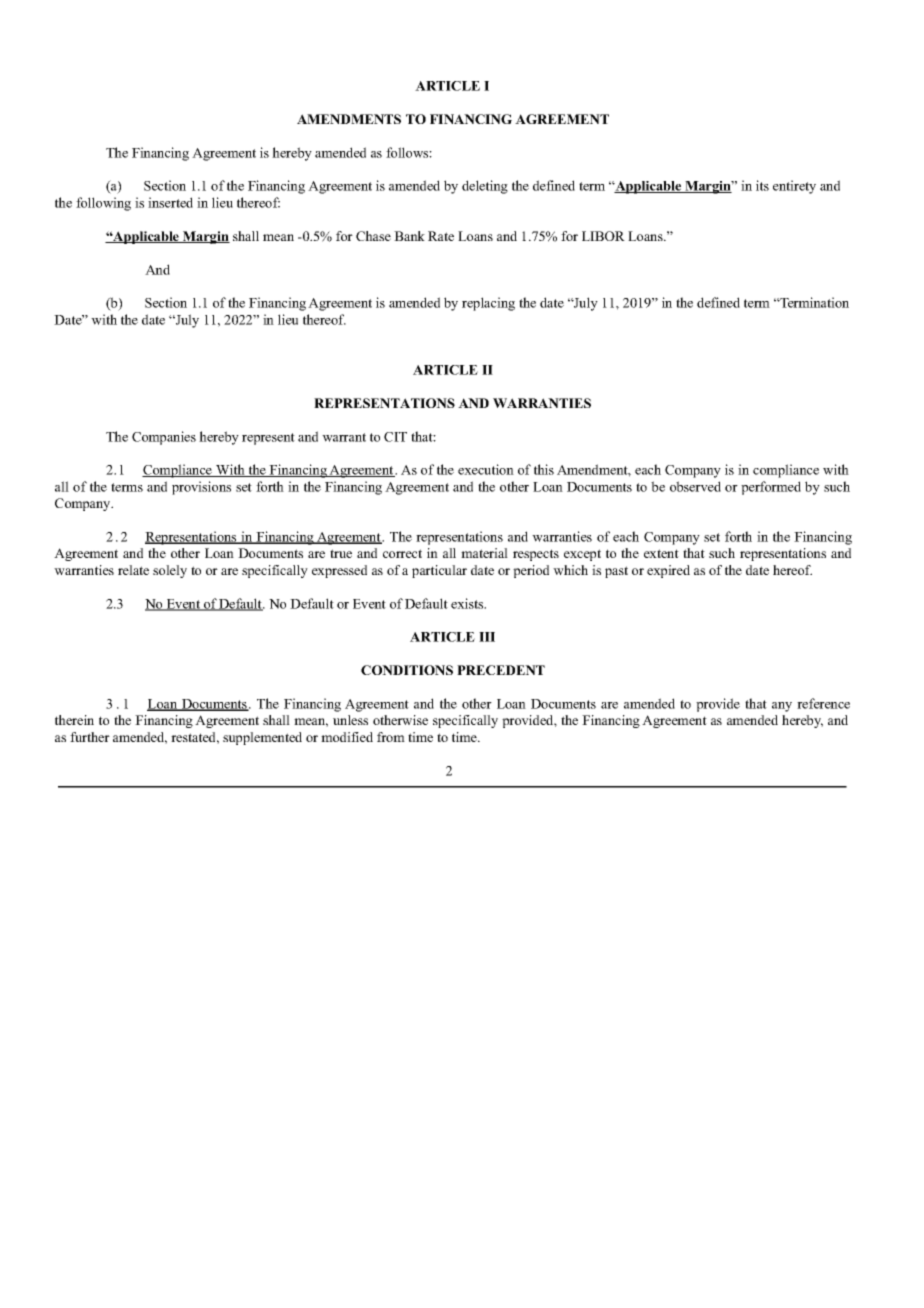  Describe the element at coordinates (661, 553) in the image. I see `extent` at that location.
